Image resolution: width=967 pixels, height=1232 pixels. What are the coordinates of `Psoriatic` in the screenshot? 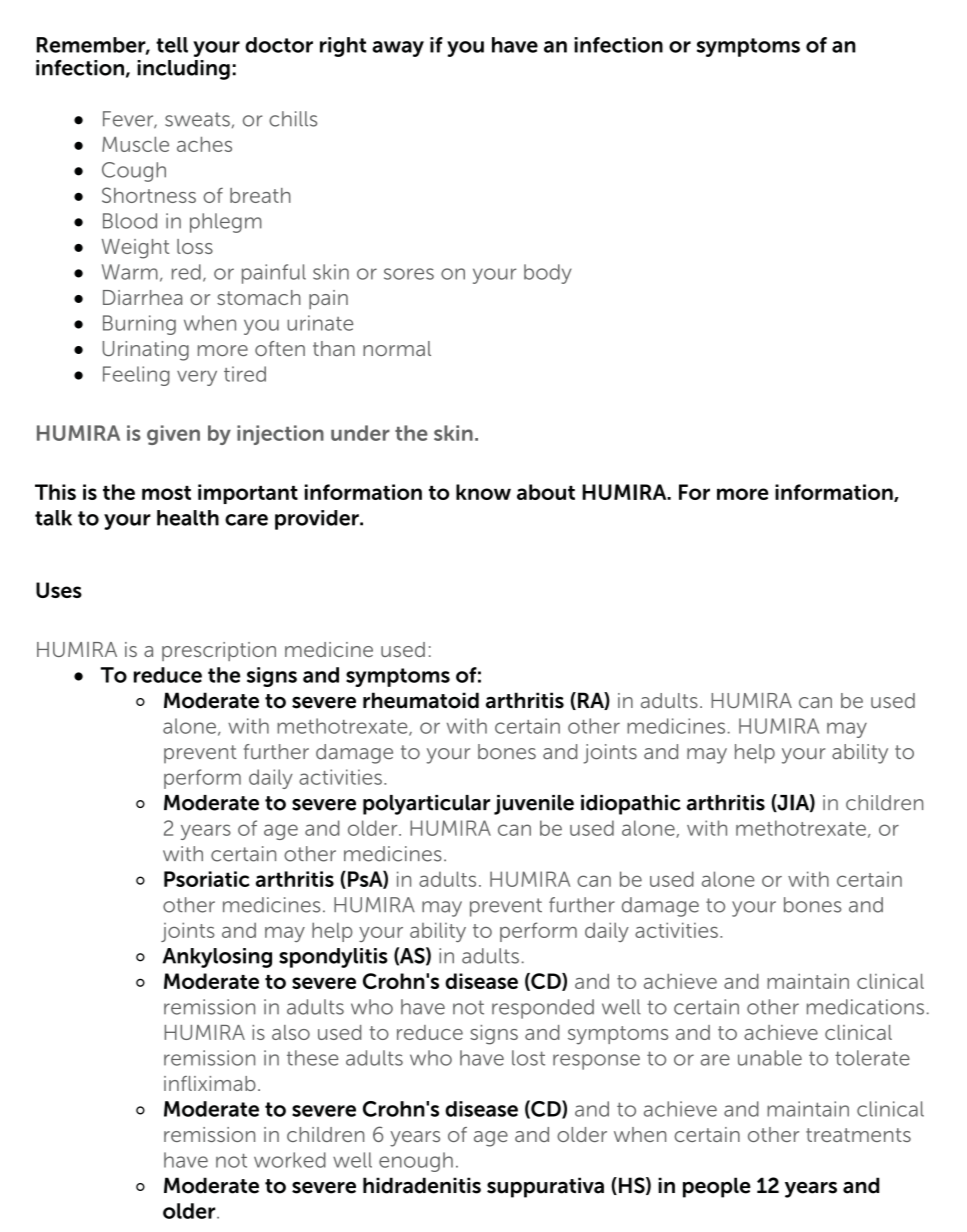 It's located at (207, 879).
